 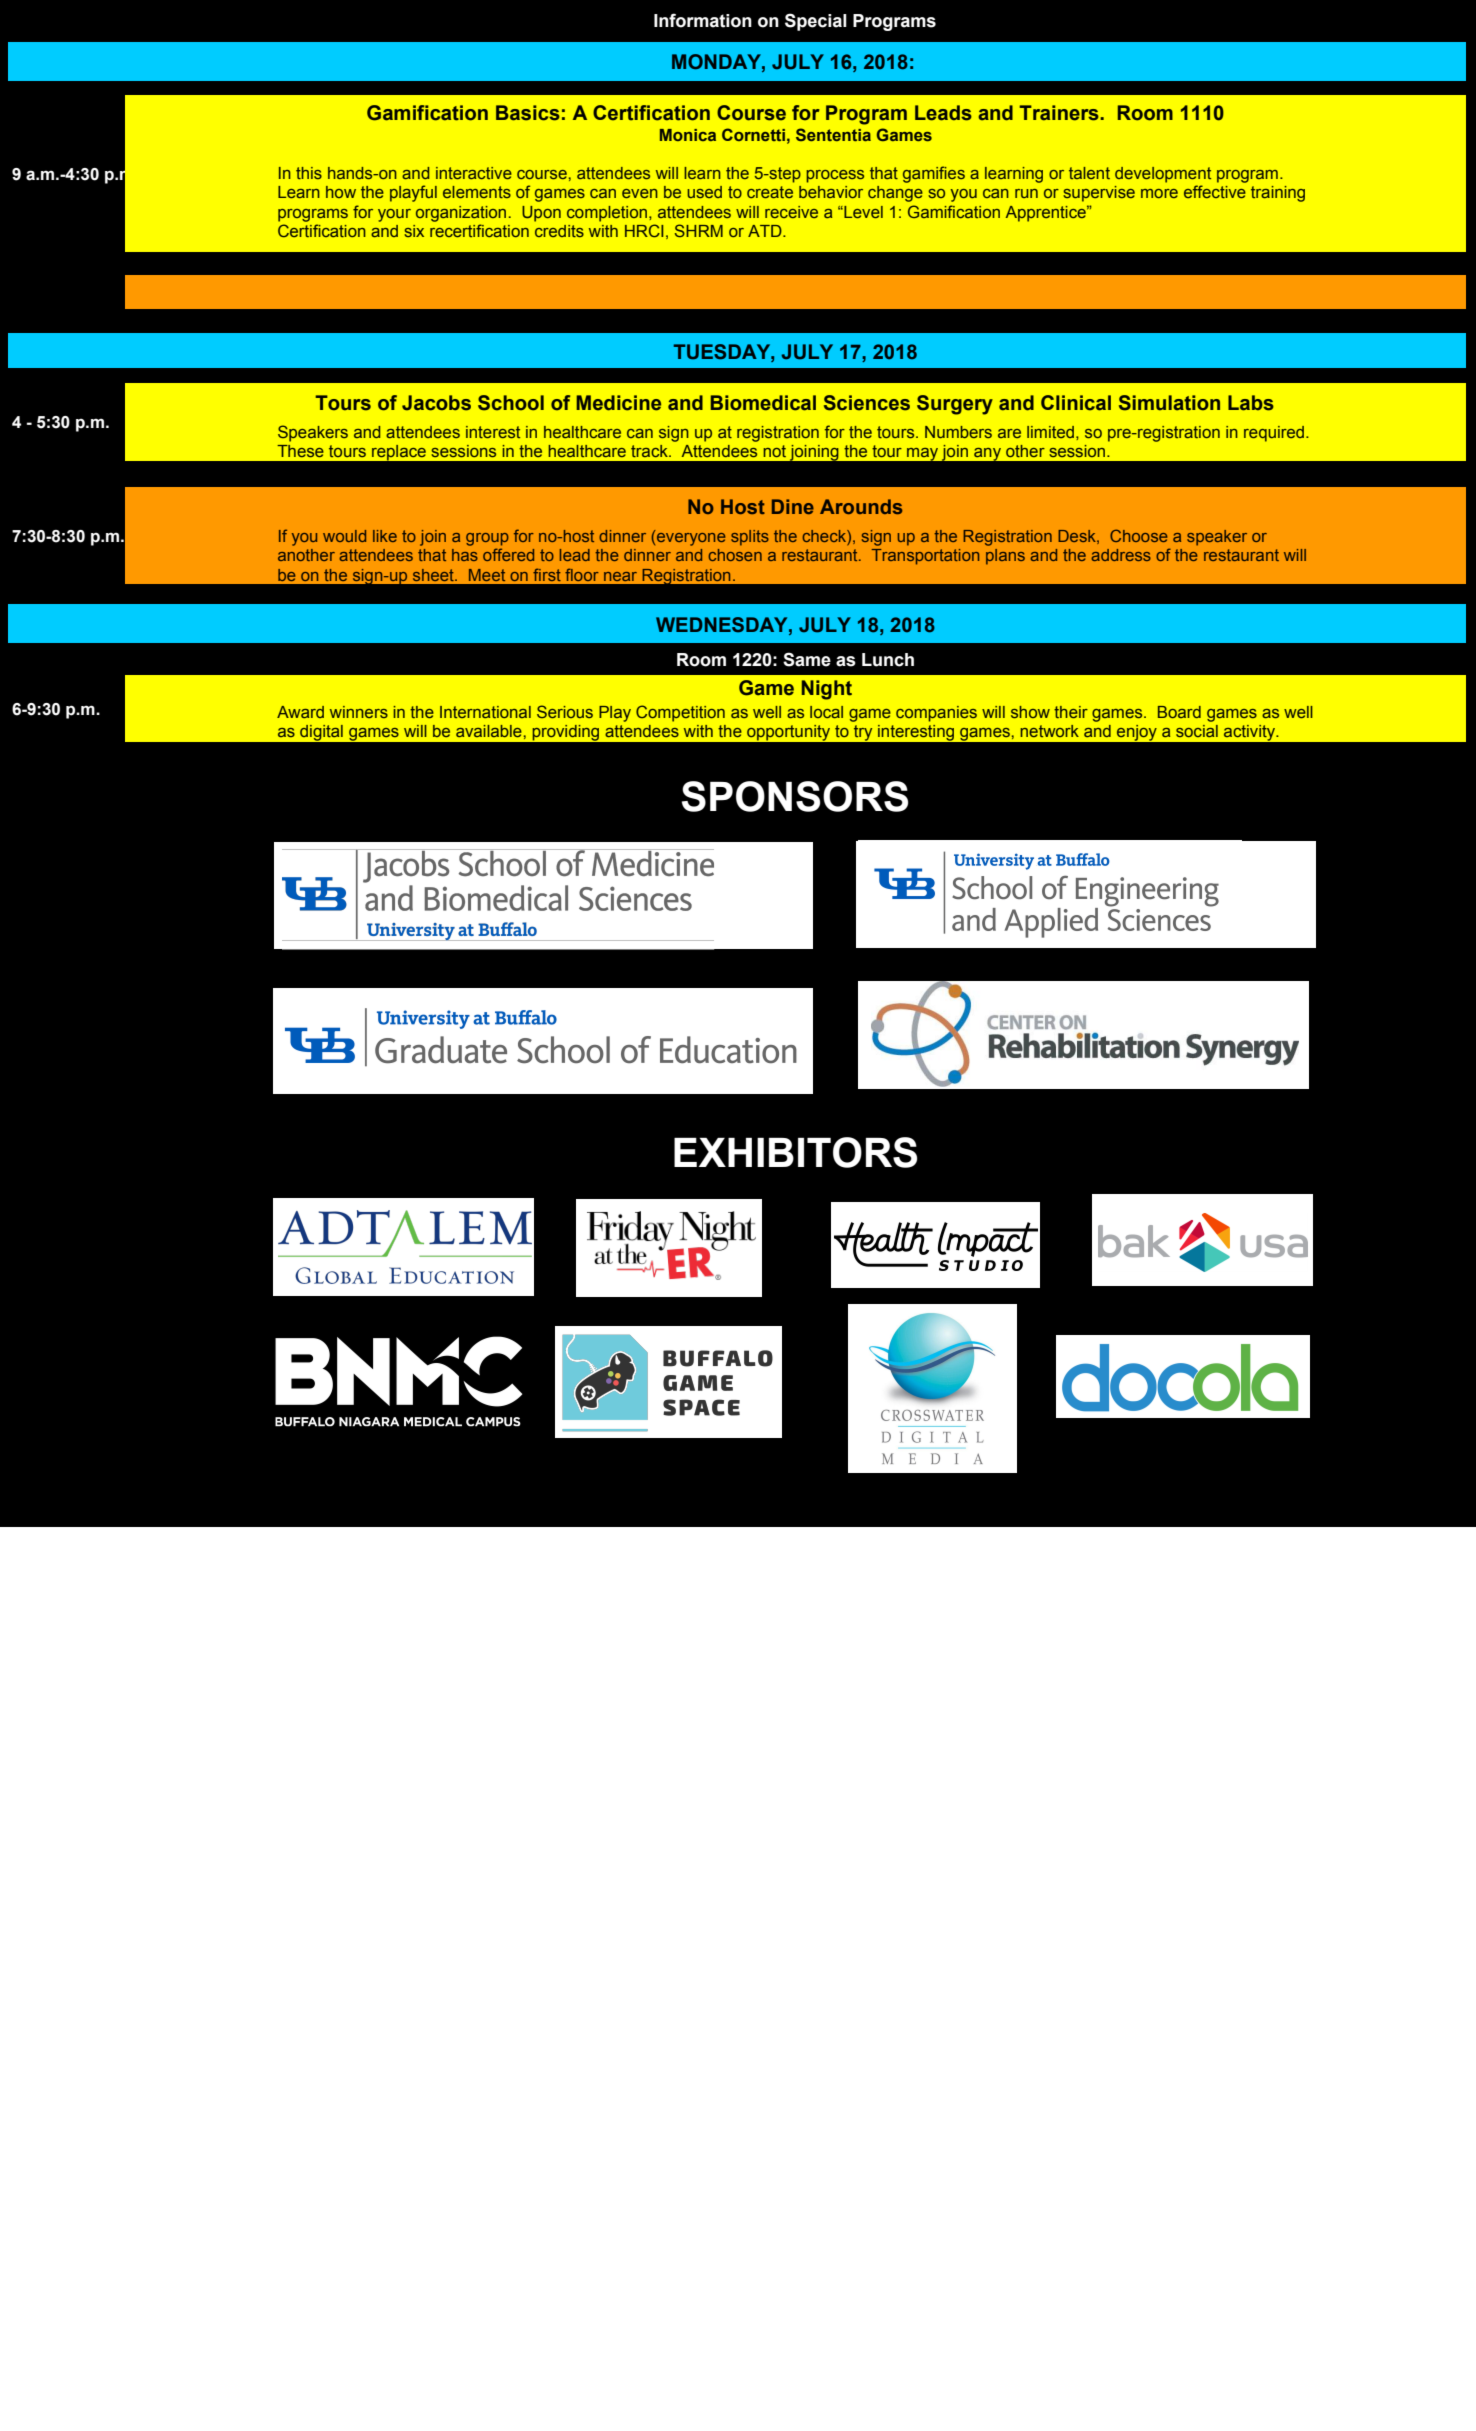 What do you see at coordinates (816, 22) in the screenshot?
I see `Special` at bounding box center [816, 22].
